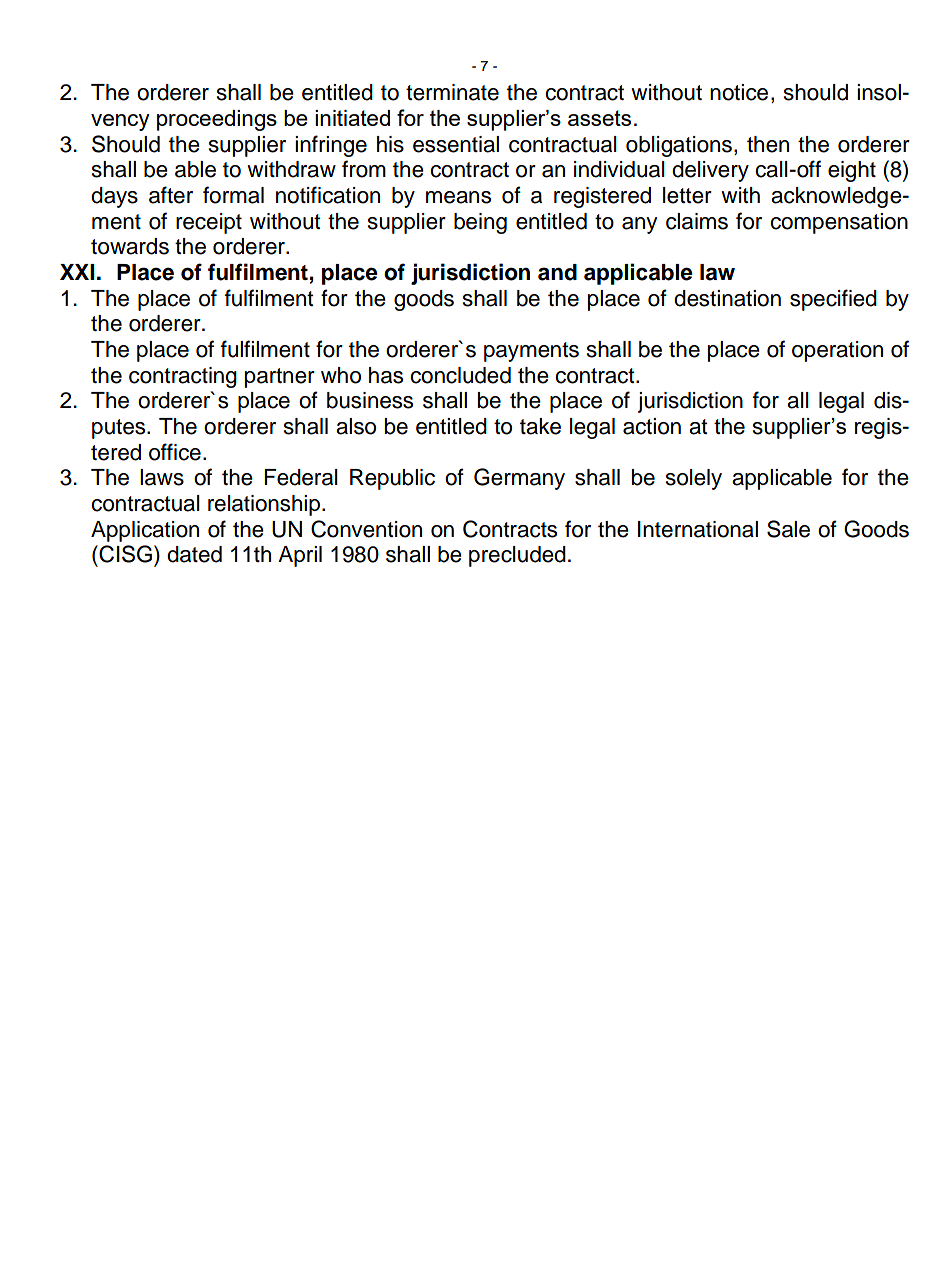 The height and width of the screenshot is (1288, 949). I want to click on claims, so click(697, 221).
